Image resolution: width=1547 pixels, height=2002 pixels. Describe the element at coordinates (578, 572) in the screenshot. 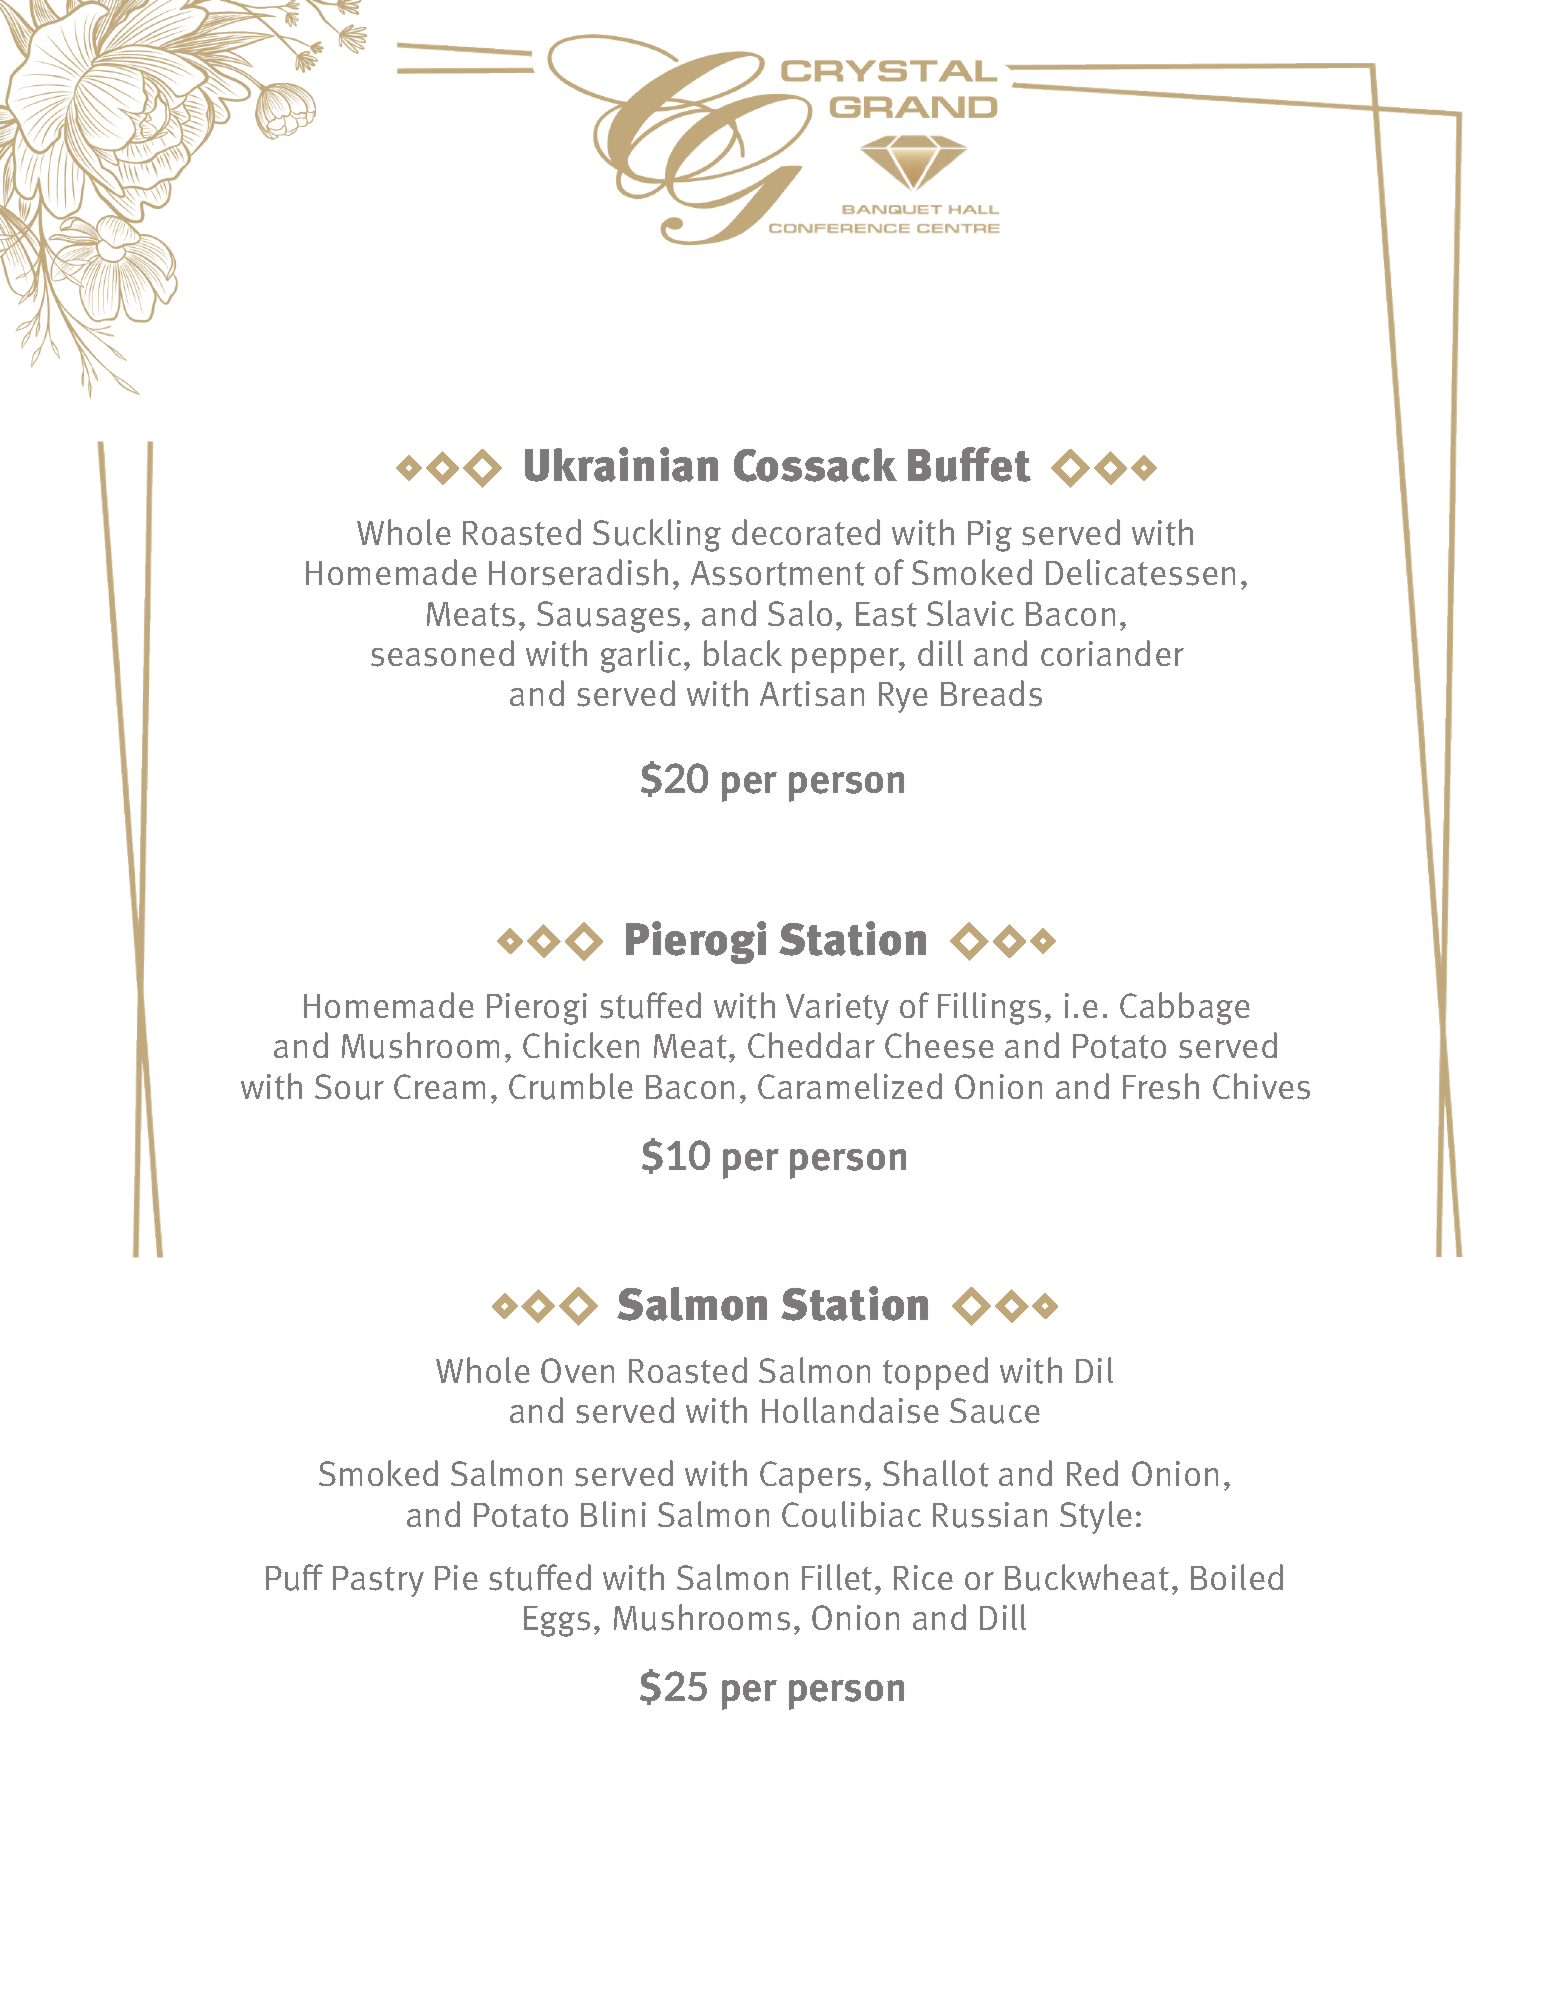

I see `Horseradish` at that location.
